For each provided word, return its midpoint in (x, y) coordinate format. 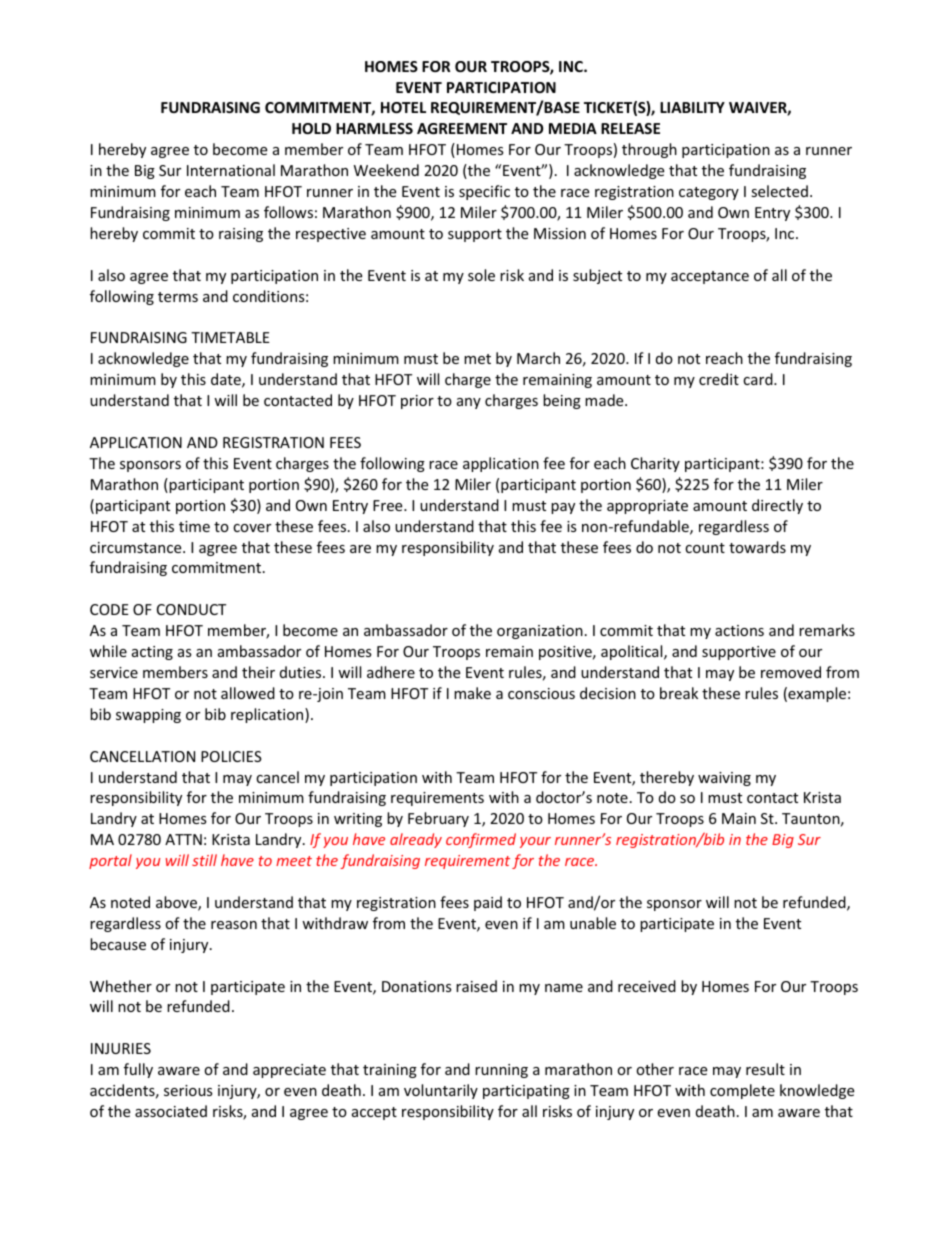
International (231, 170)
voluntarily (441, 1091)
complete (742, 1091)
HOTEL (403, 107)
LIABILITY (692, 107)
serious (188, 1090)
